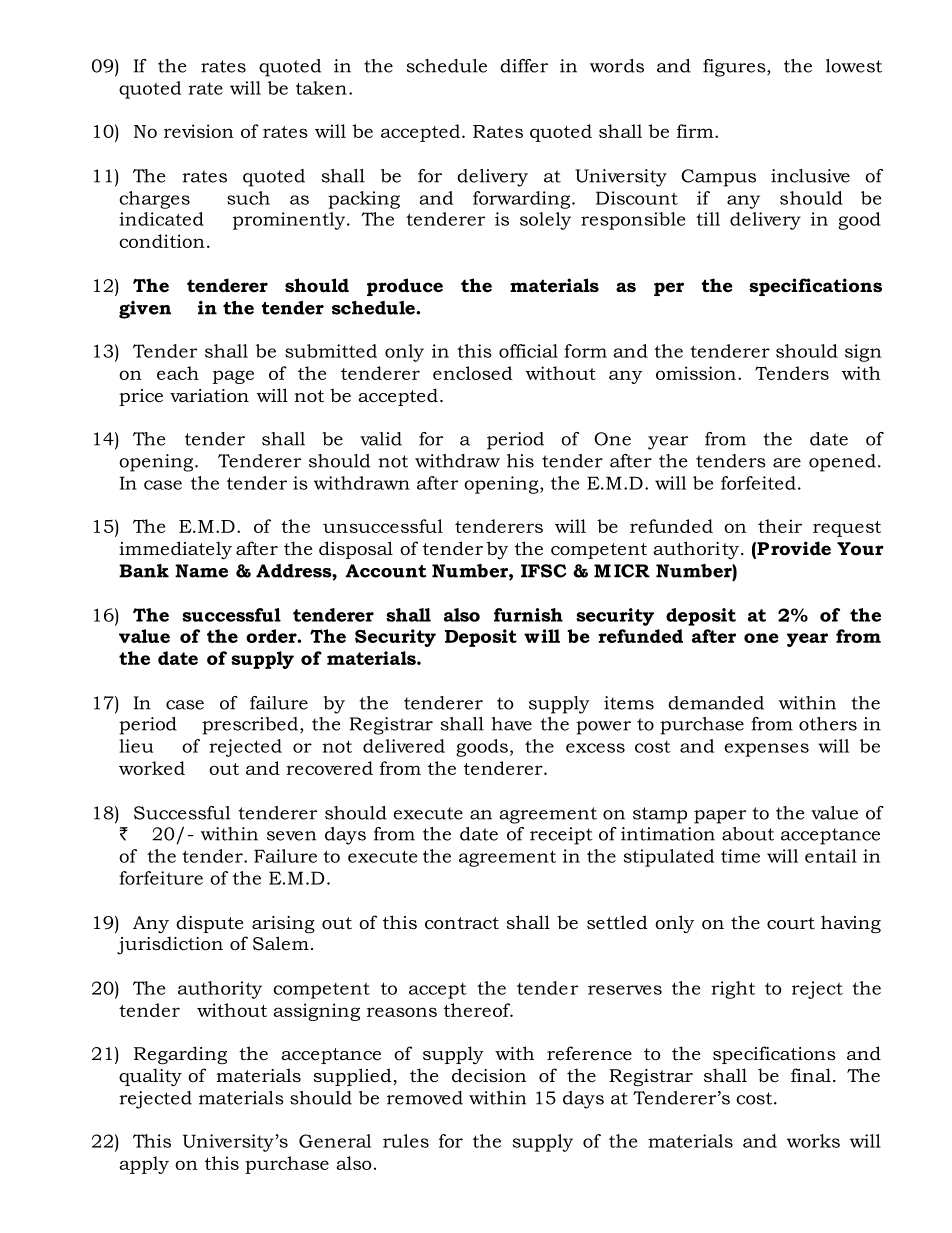 The image size is (952, 1233). Describe the element at coordinates (524, 66) in the screenshot. I see `differ` at that location.
